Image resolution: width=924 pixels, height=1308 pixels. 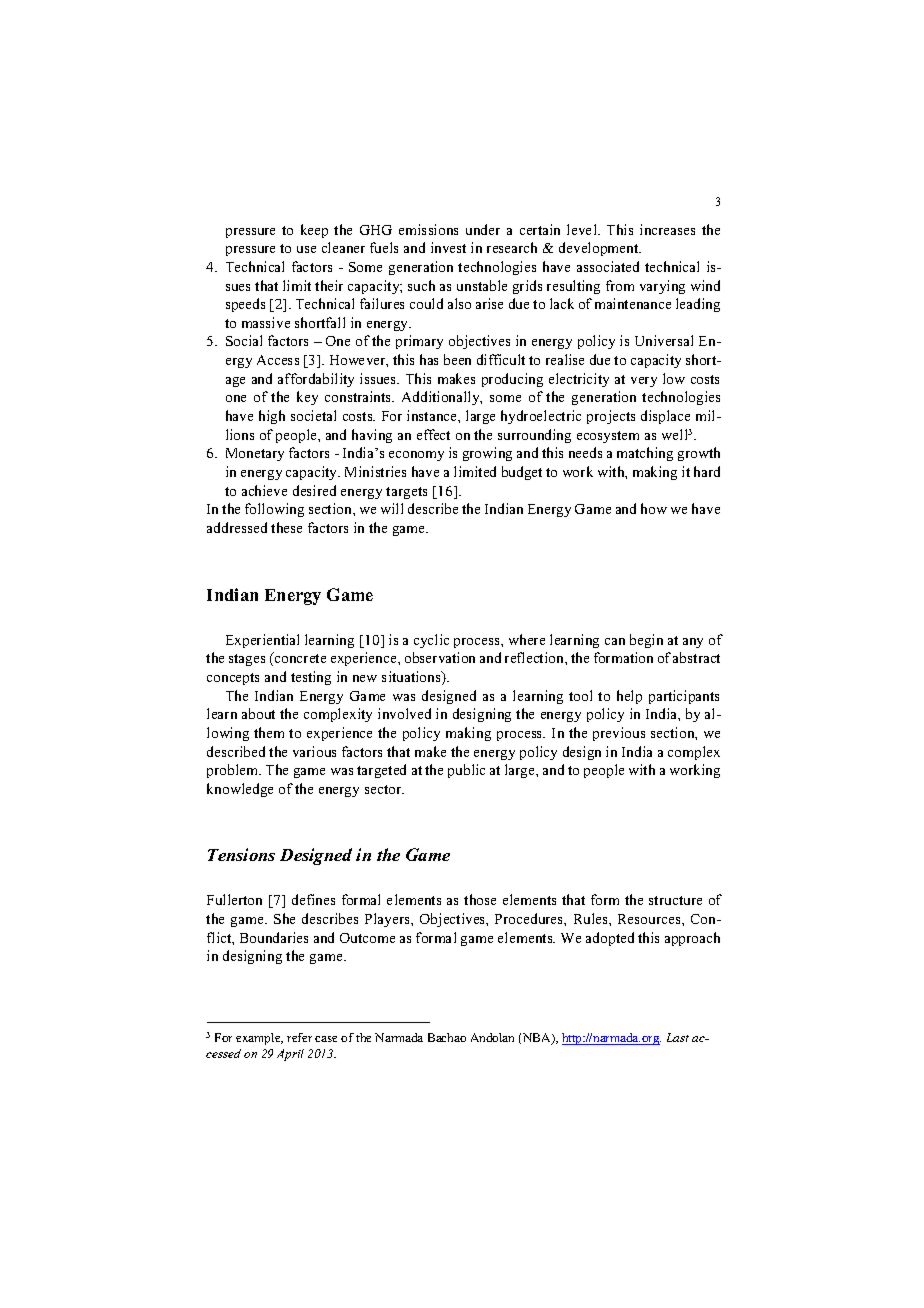 I want to click on NBA, so click(x=538, y=1039).
